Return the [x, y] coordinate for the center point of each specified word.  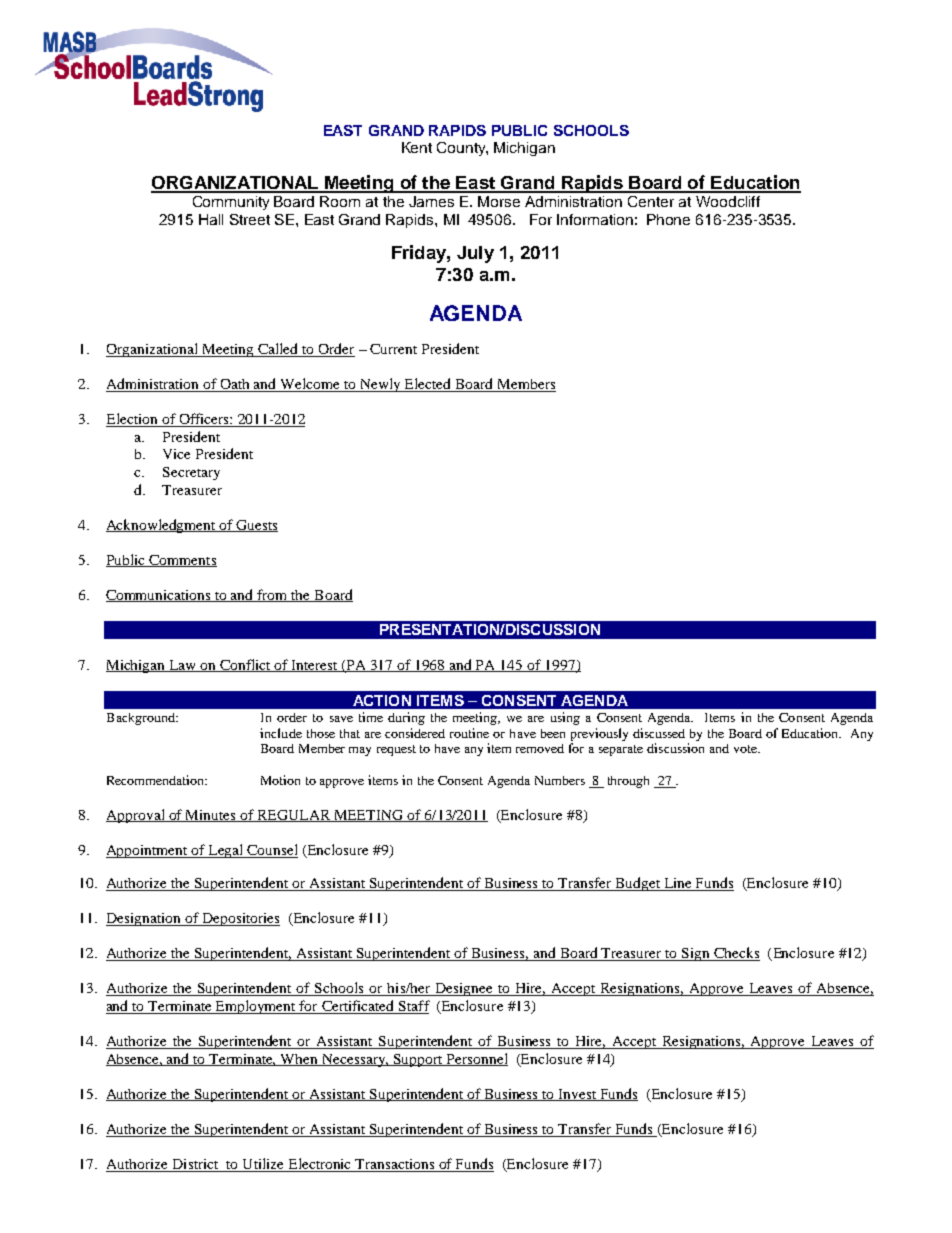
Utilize [263, 1165]
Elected [428, 385]
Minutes [211, 816]
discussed [659, 733]
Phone [668, 219]
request [396, 750]
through [628, 782]
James [431, 201]
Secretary [191, 473]
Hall [211, 219]
